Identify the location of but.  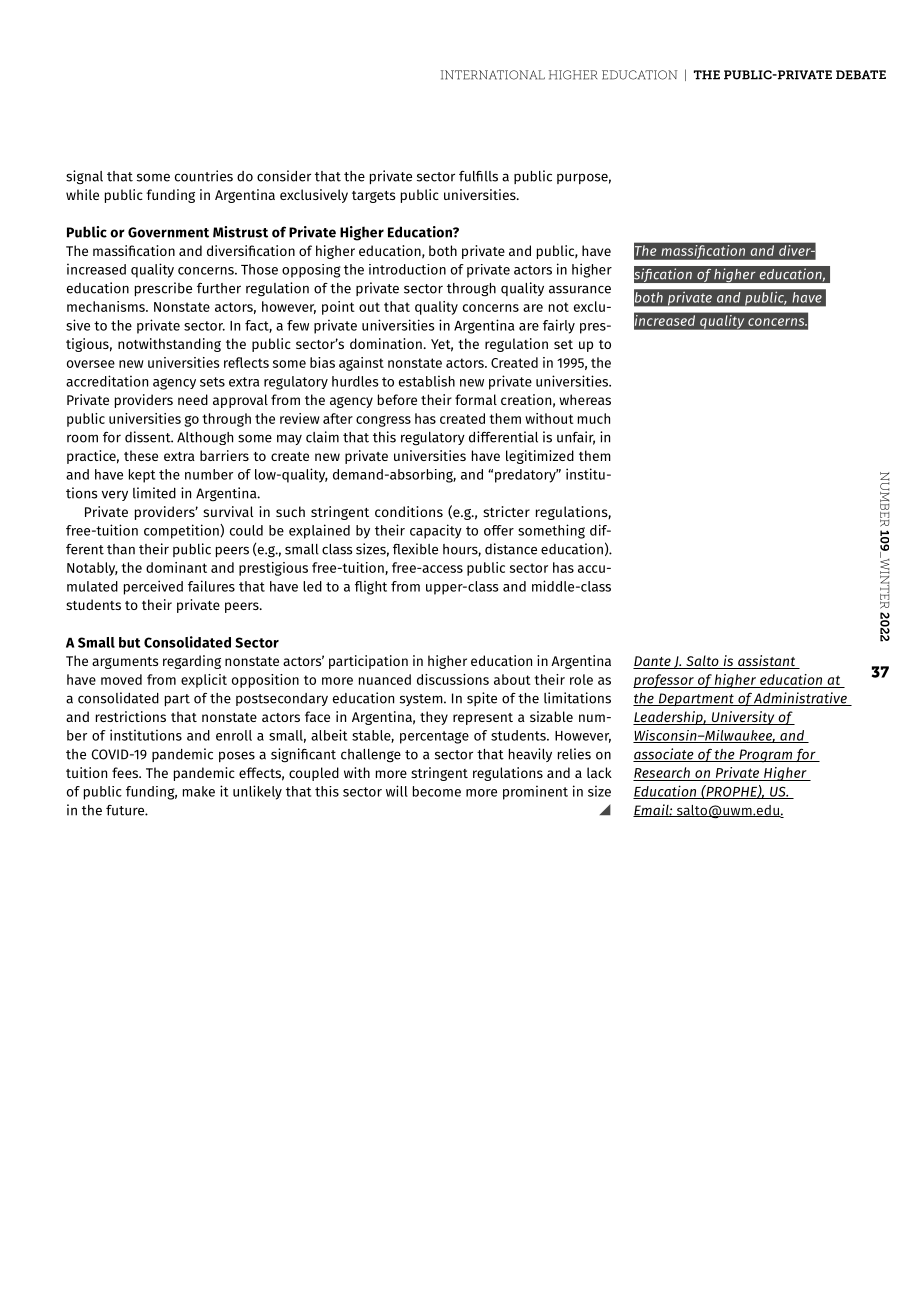
(129, 642).
